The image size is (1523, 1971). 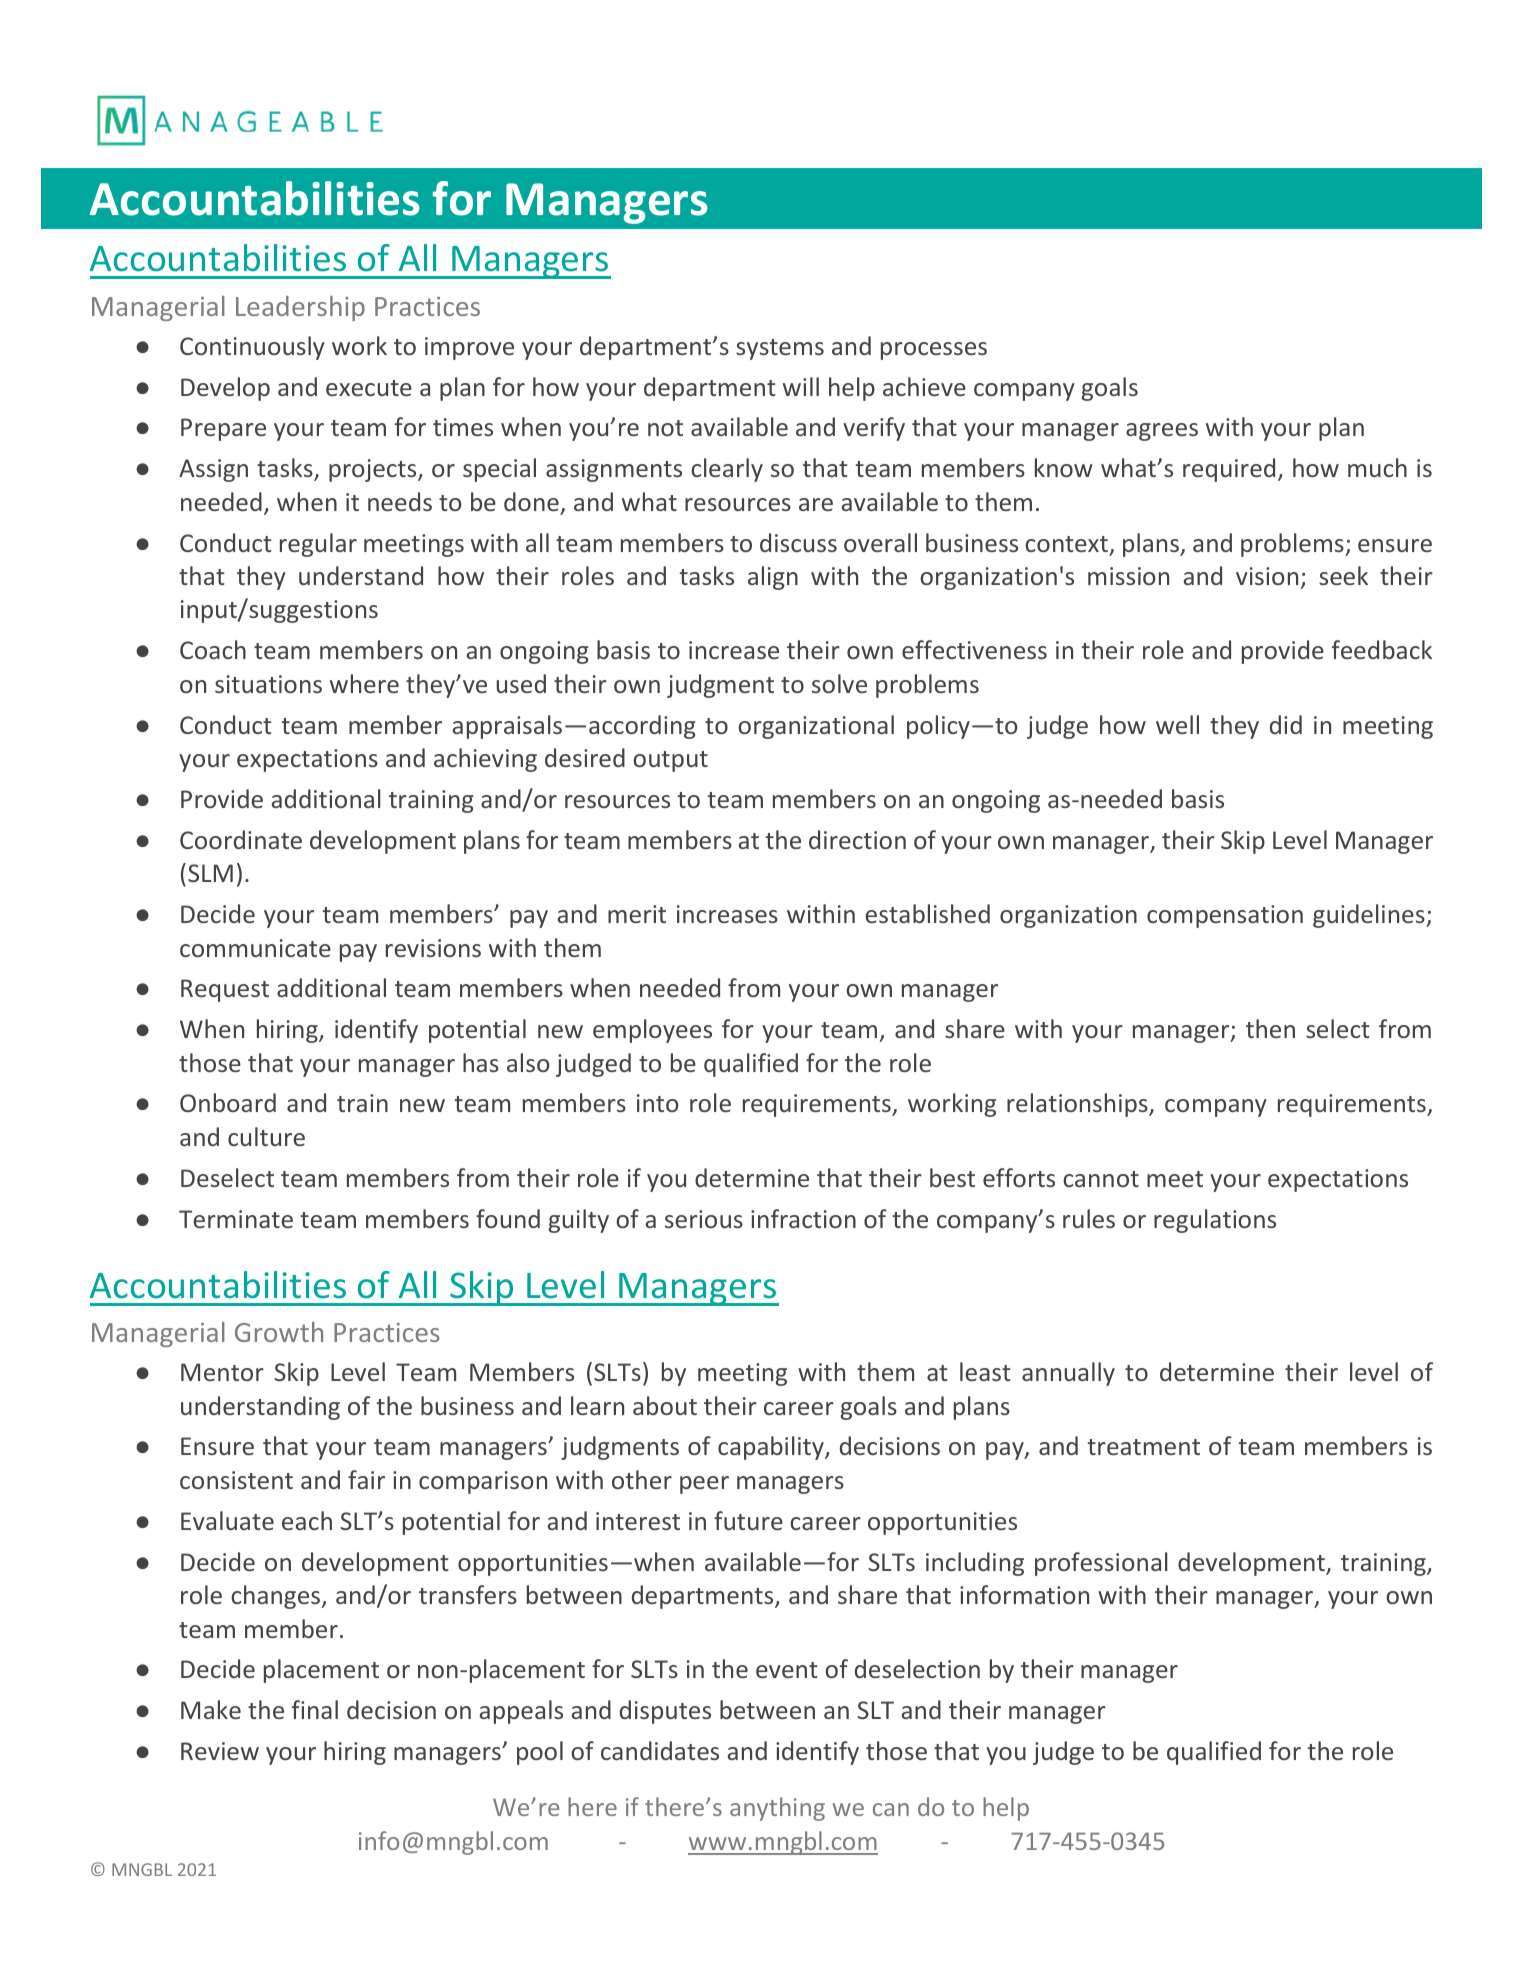 I want to click on agrees, so click(x=1162, y=432).
